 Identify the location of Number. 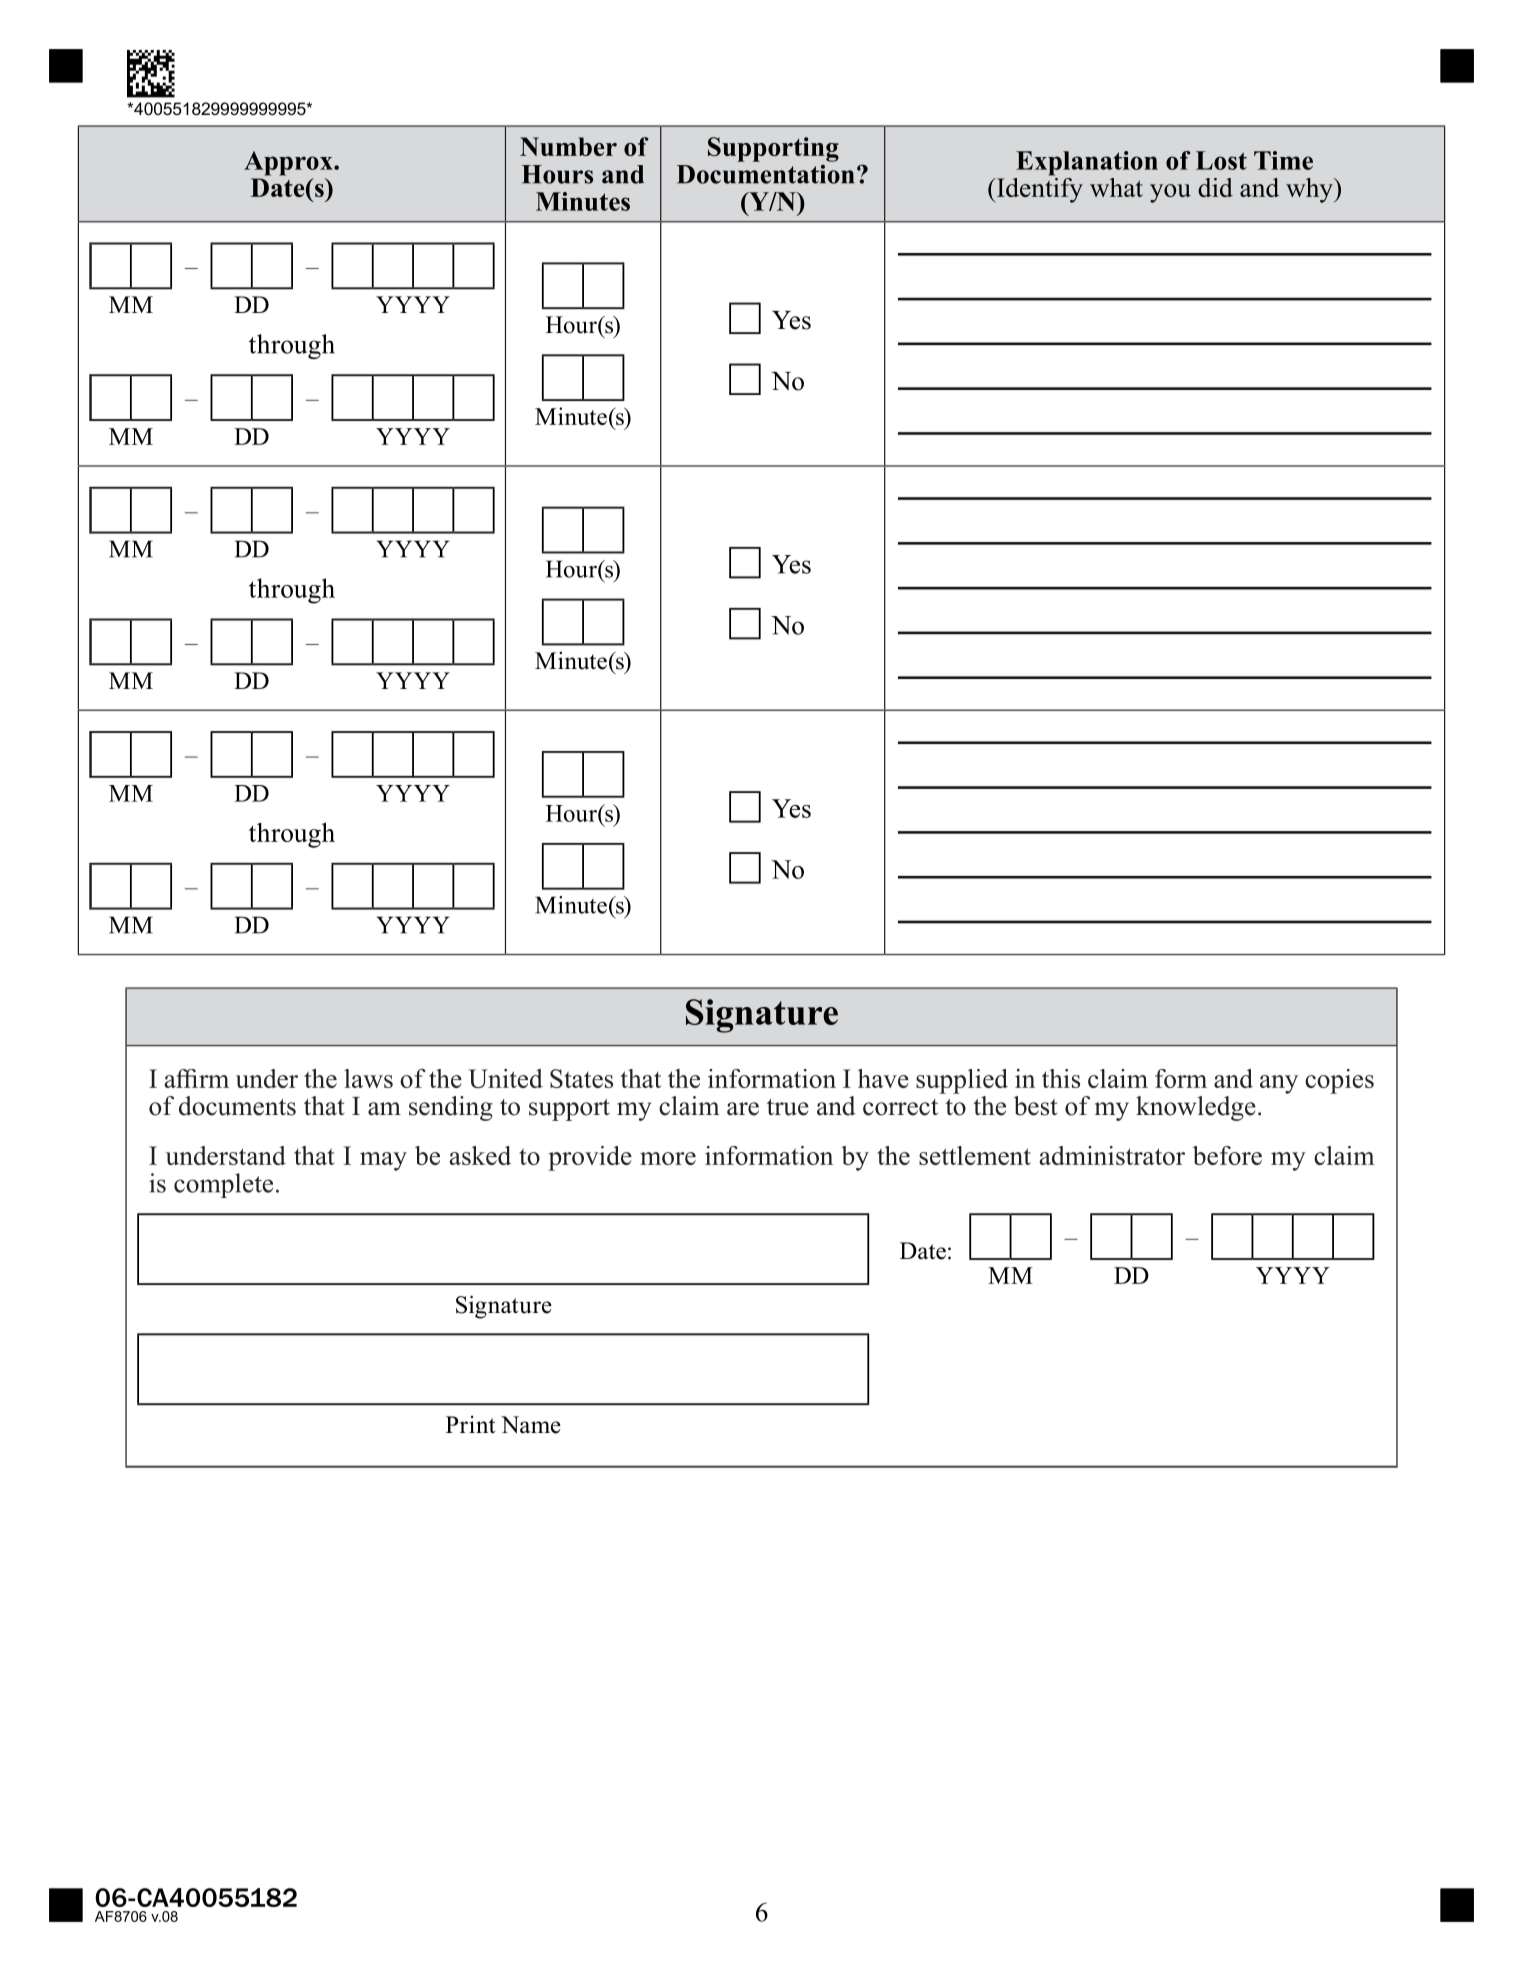
(568, 146).
